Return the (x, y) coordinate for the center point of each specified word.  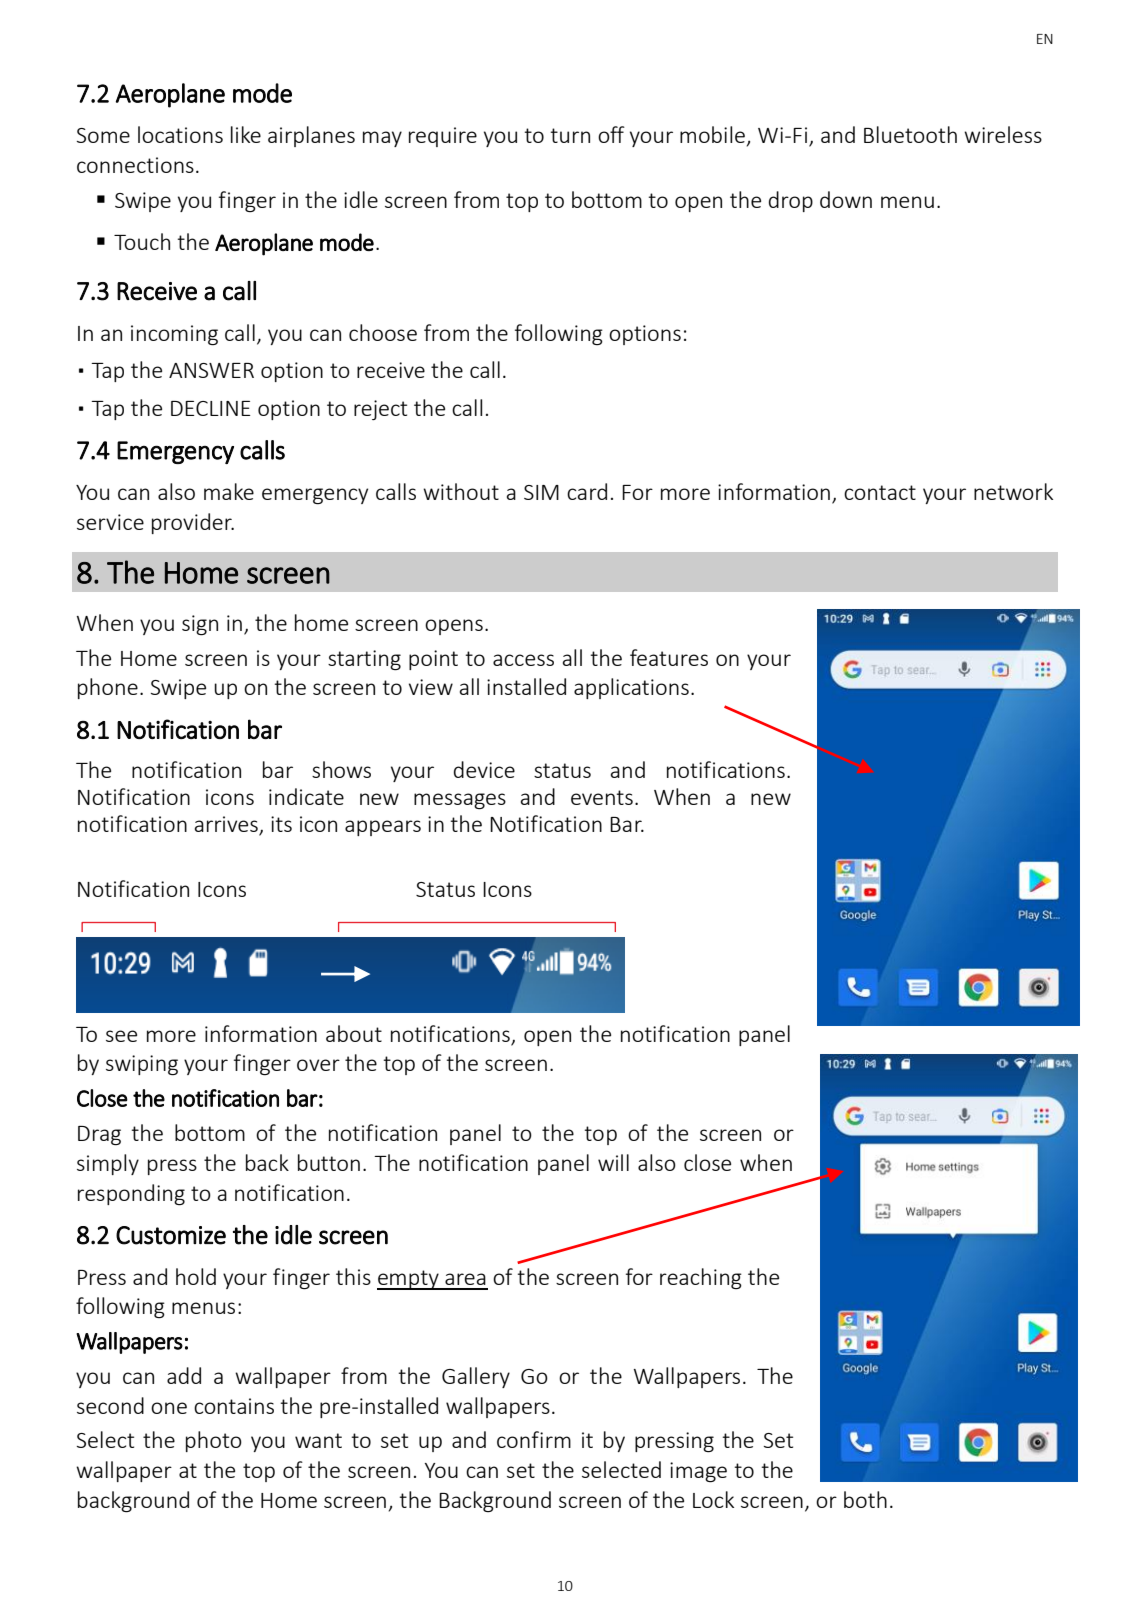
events (602, 797)
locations (180, 134)
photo (214, 1441)
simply (108, 1164)
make (229, 491)
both (865, 1499)
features (669, 657)
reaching (701, 1278)
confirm (534, 1439)
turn (570, 135)
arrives (227, 825)
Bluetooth (910, 134)
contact (880, 492)
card (587, 491)
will (613, 1162)
